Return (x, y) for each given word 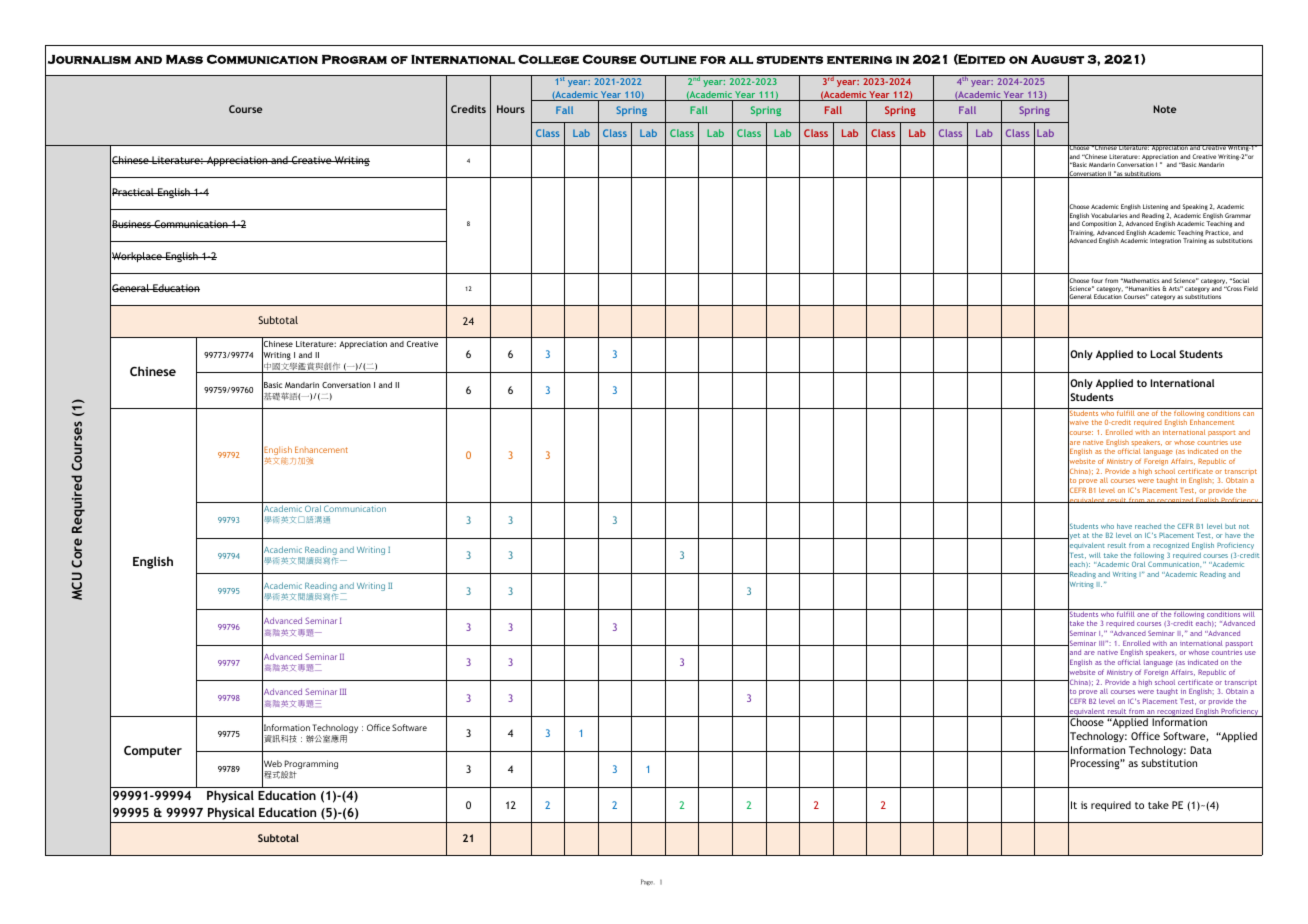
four (1097, 280)
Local (1163, 354)
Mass (184, 59)
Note (1165, 109)
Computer (153, 752)
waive (1078, 423)
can (1248, 414)
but (1230, 526)
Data (1201, 750)
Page (647, 882)
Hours (511, 109)
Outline (668, 59)
